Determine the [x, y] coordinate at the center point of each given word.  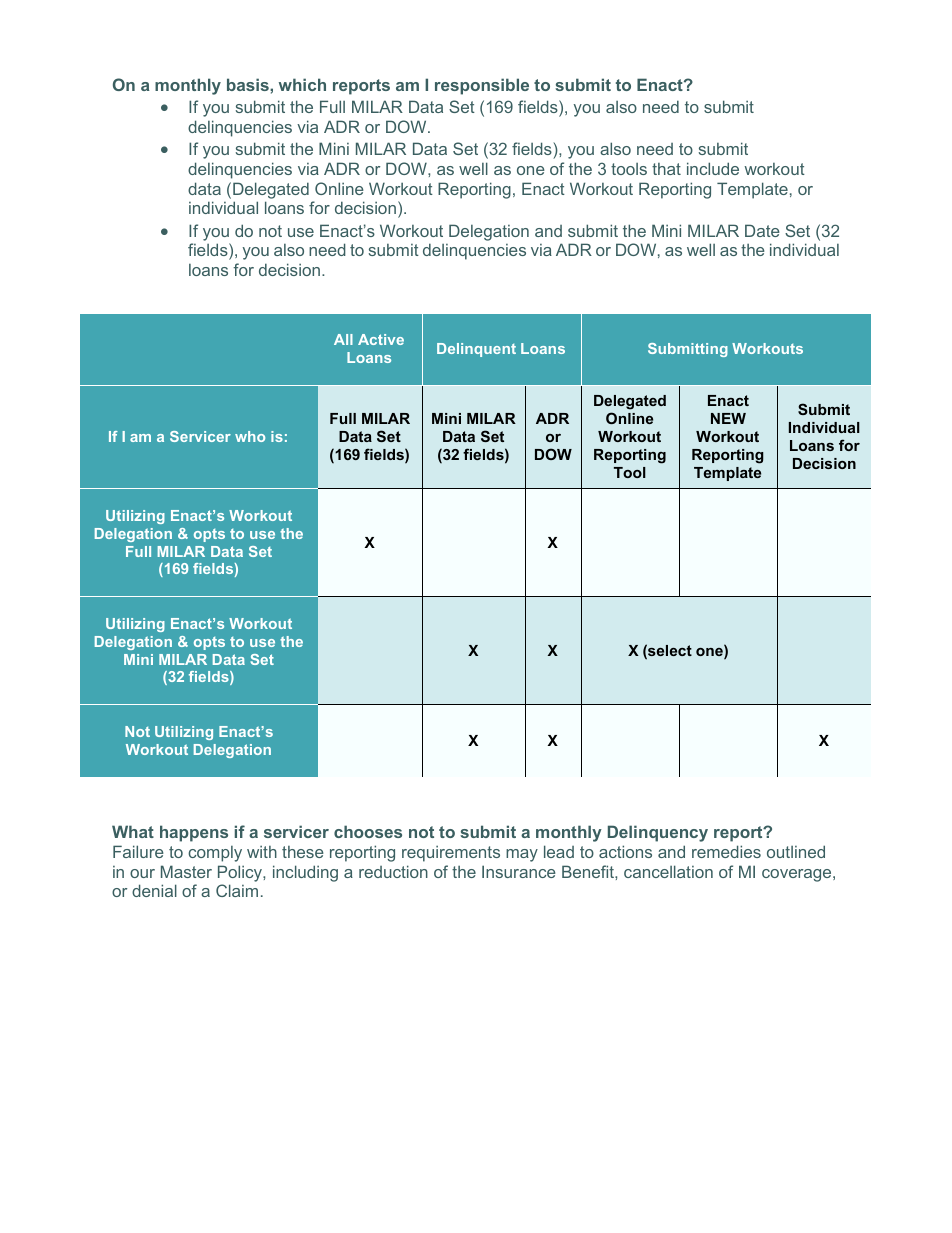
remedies [726, 851]
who [250, 436]
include [713, 168]
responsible [482, 86]
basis [249, 84]
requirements [451, 853]
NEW [728, 418]
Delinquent [476, 350]
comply [215, 854]
